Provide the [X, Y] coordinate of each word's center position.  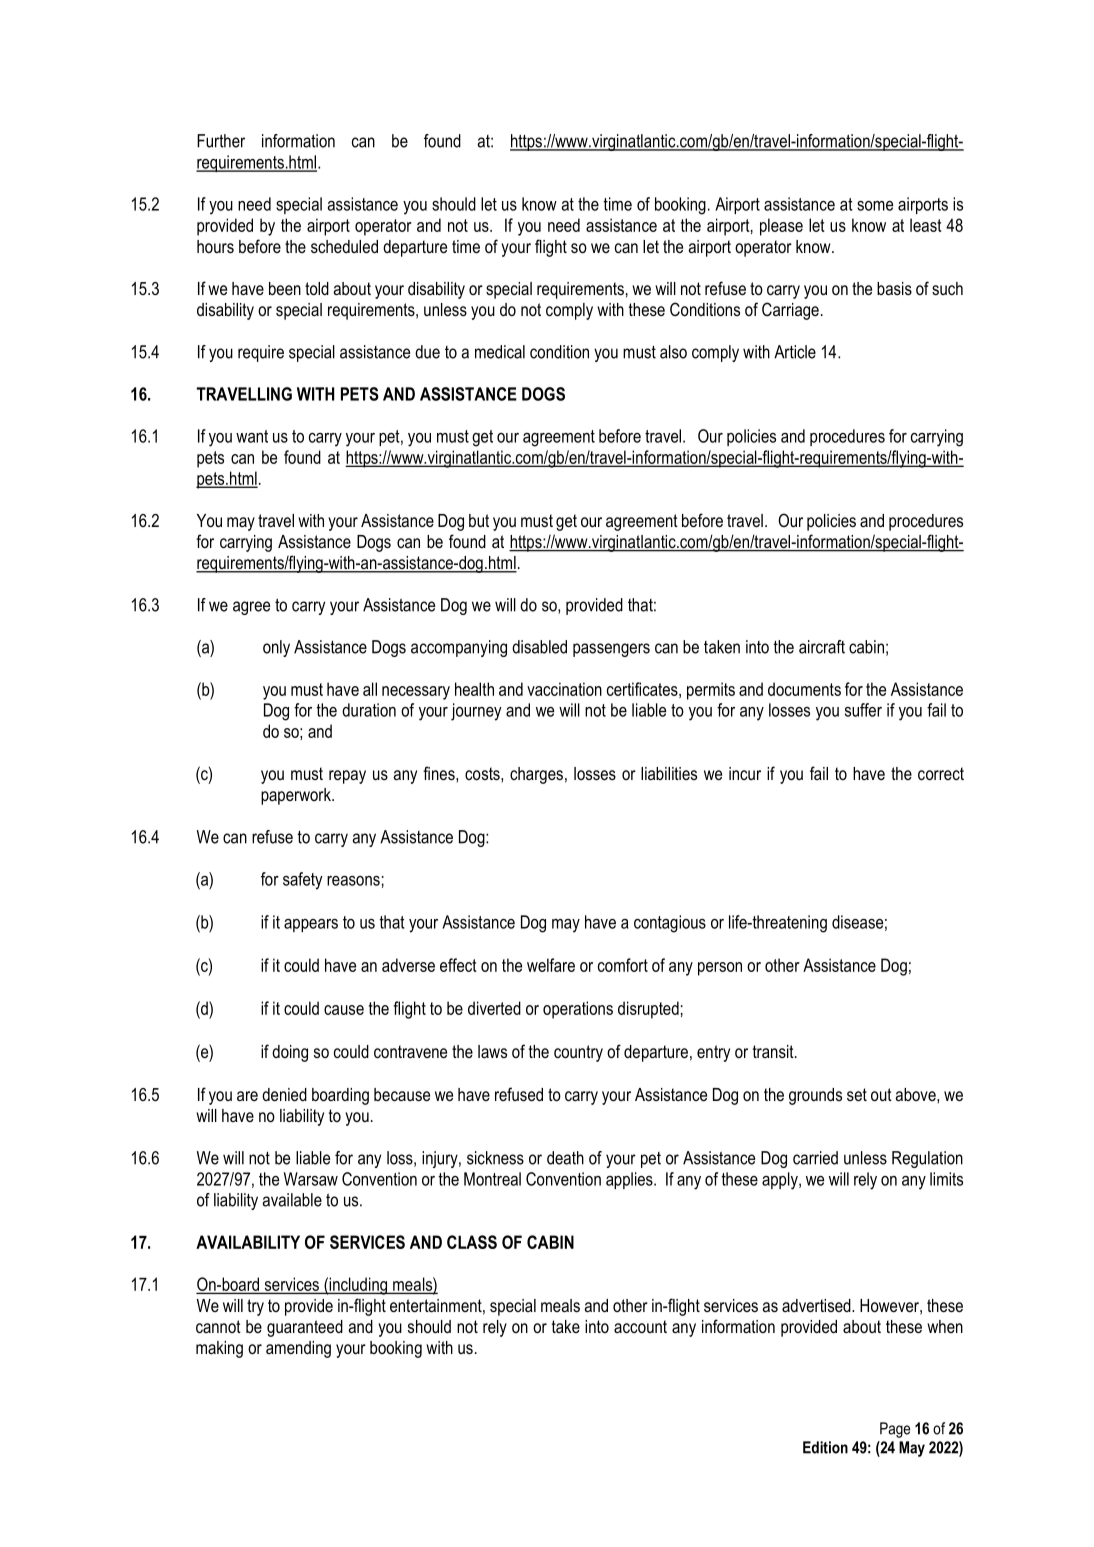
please [781, 227]
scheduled [344, 246]
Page [895, 1430]
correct [941, 774]
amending [298, 1349]
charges [536, 775]
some [875, 206]
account [640, 1326]
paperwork [297, 796]
